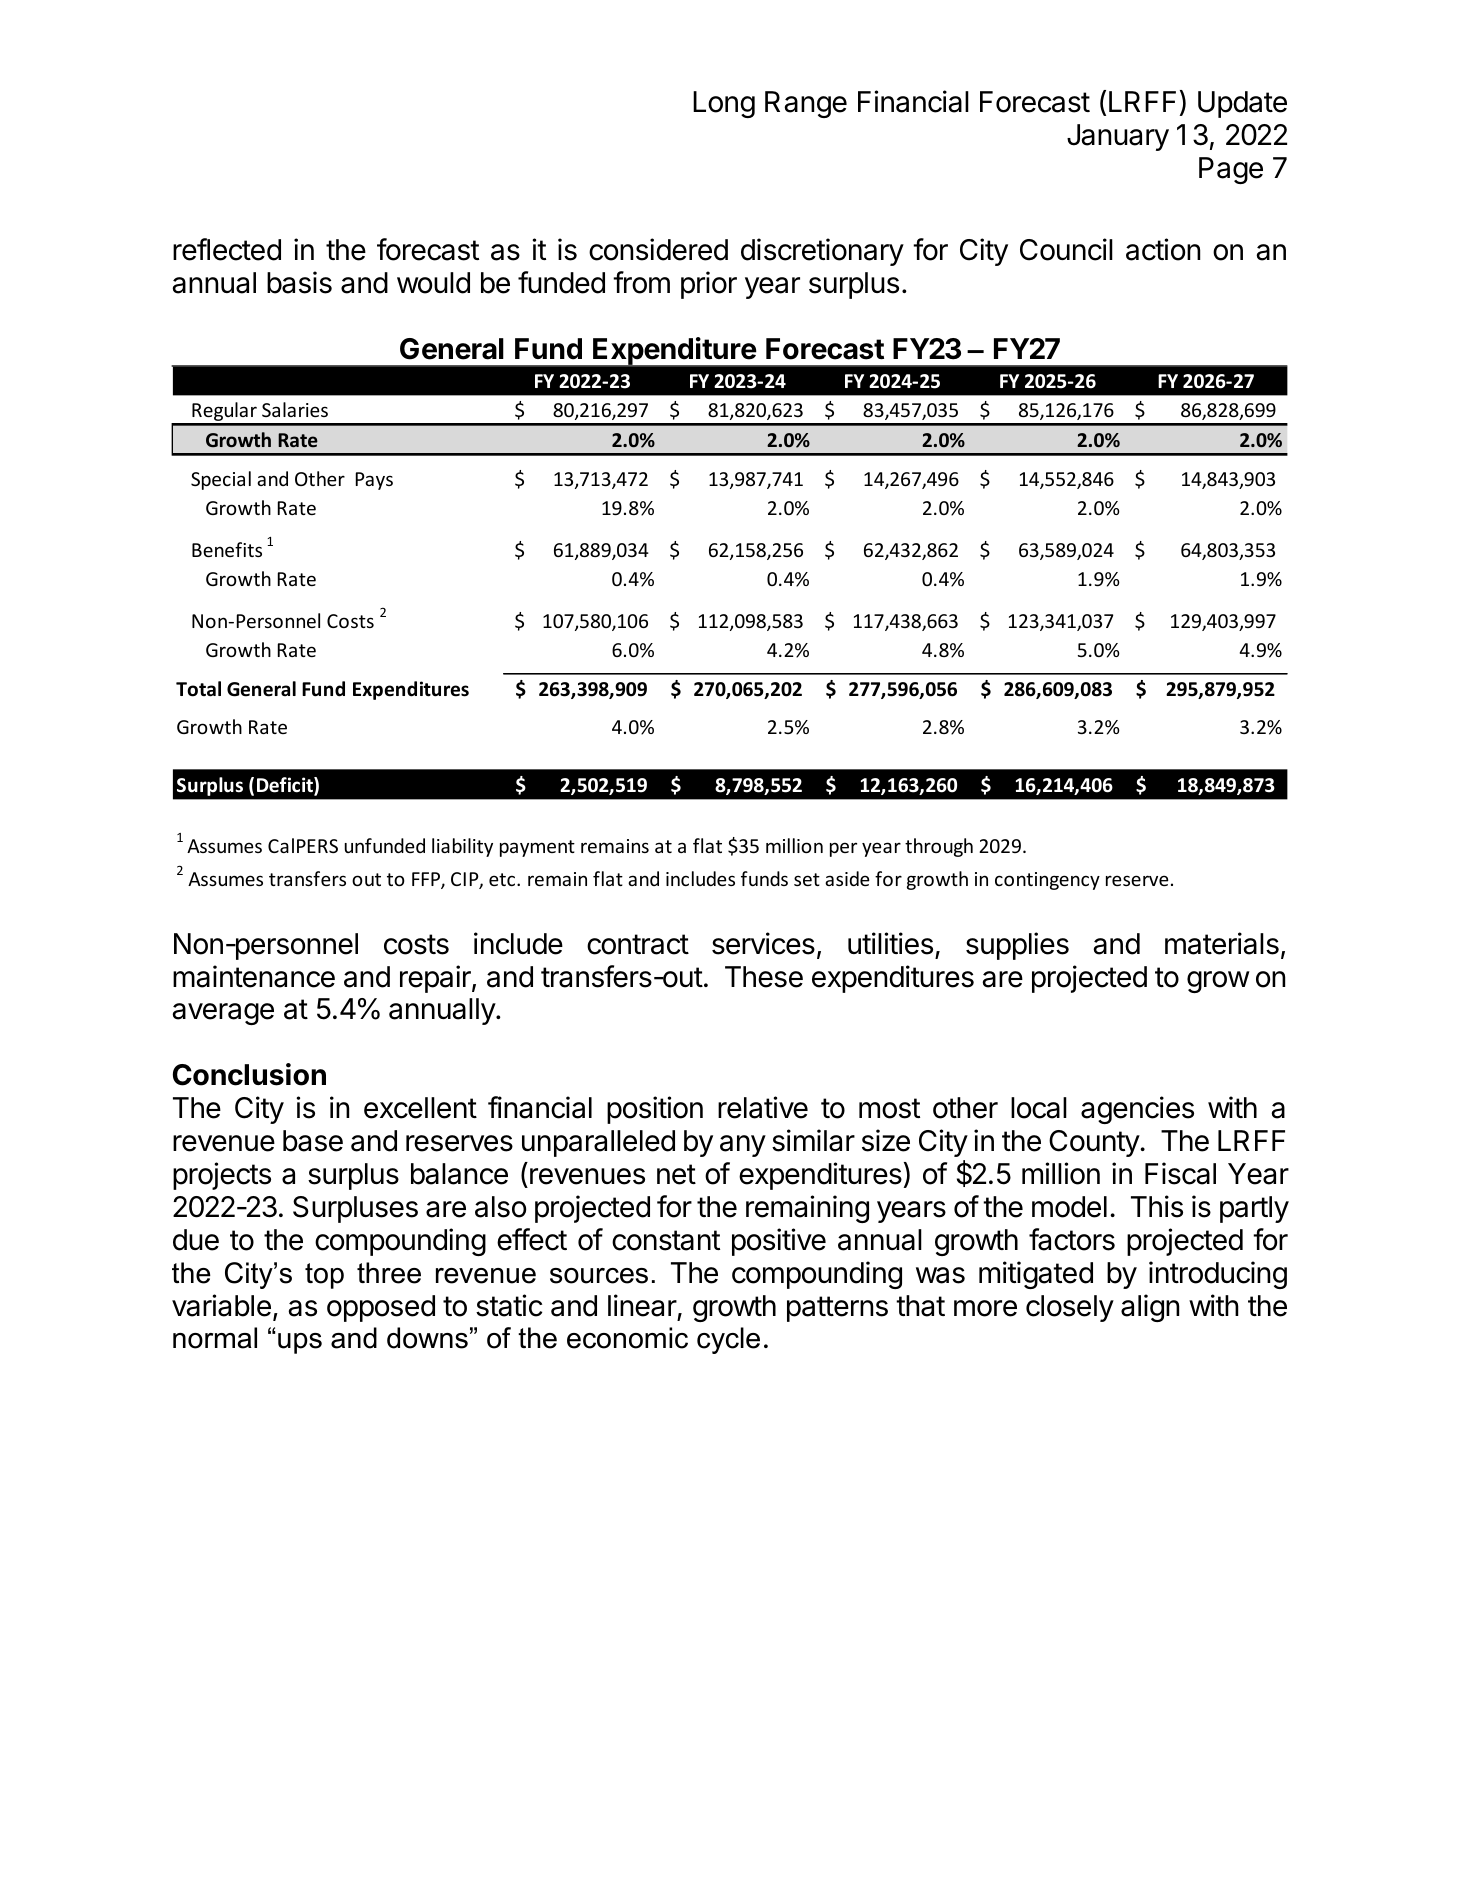 The height and width of the screenshot is (1888, 1459). I want to click on cycle, so click(728, 1340).
